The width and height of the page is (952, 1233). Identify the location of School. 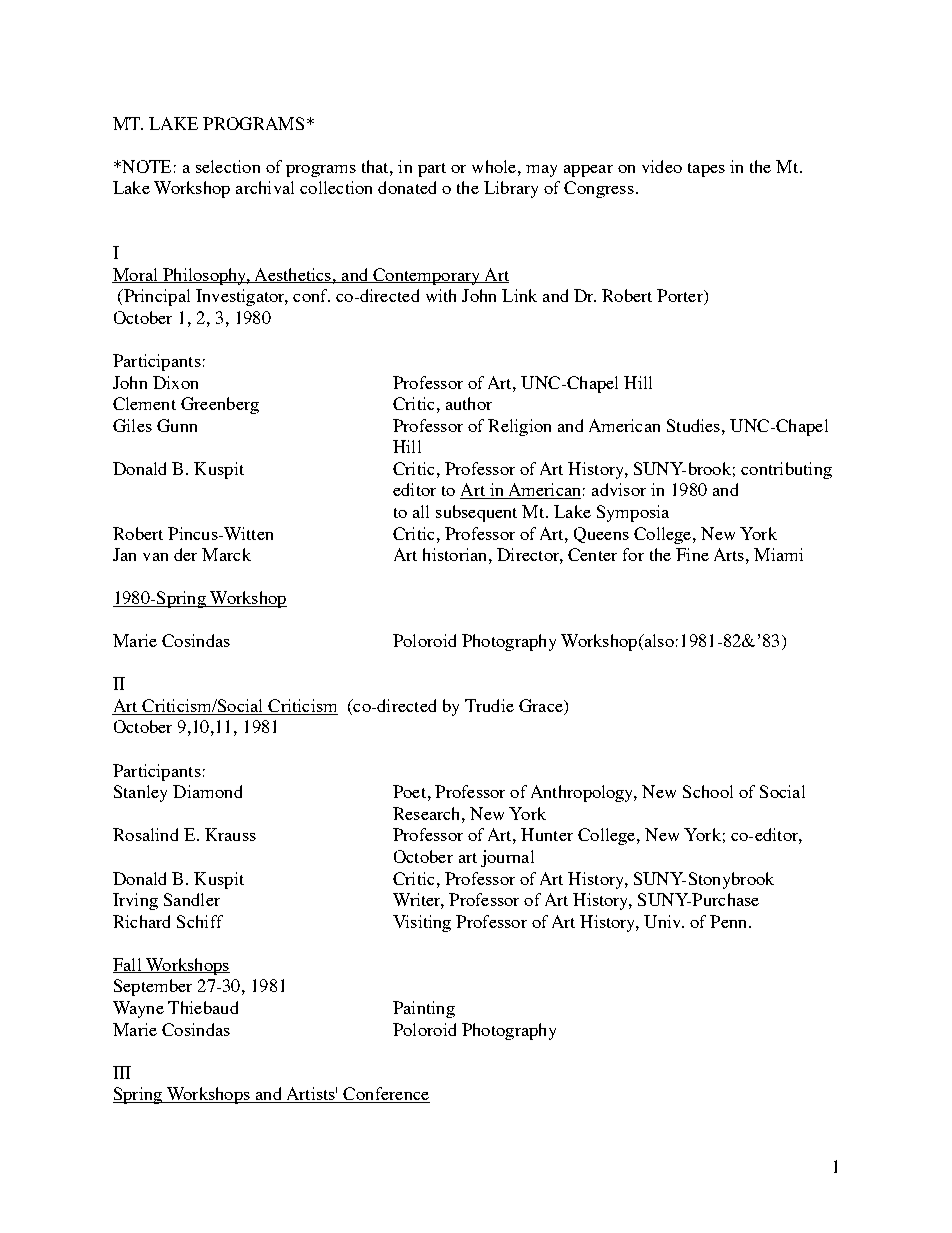
(708, 791).
